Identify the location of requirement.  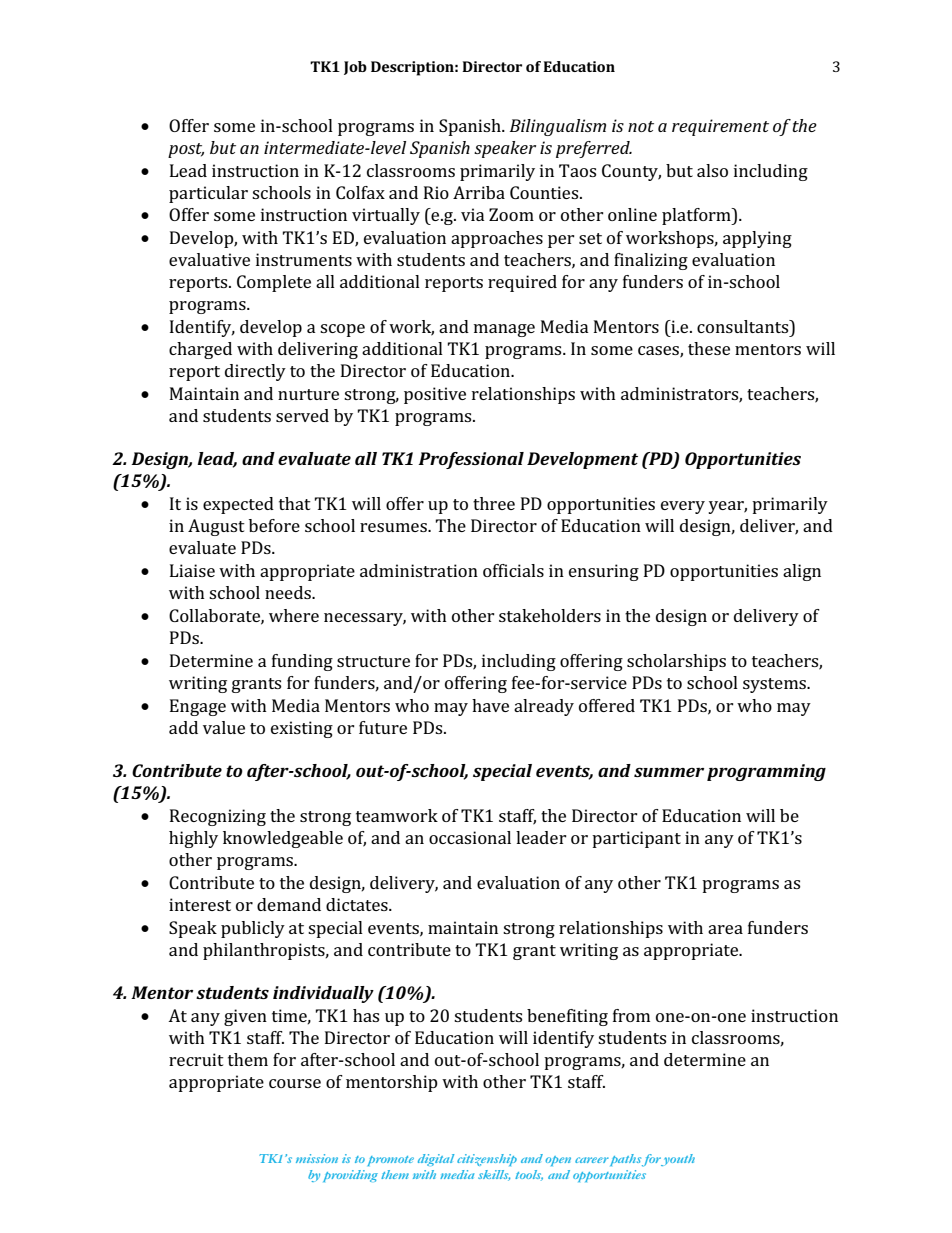
(720, 127).
